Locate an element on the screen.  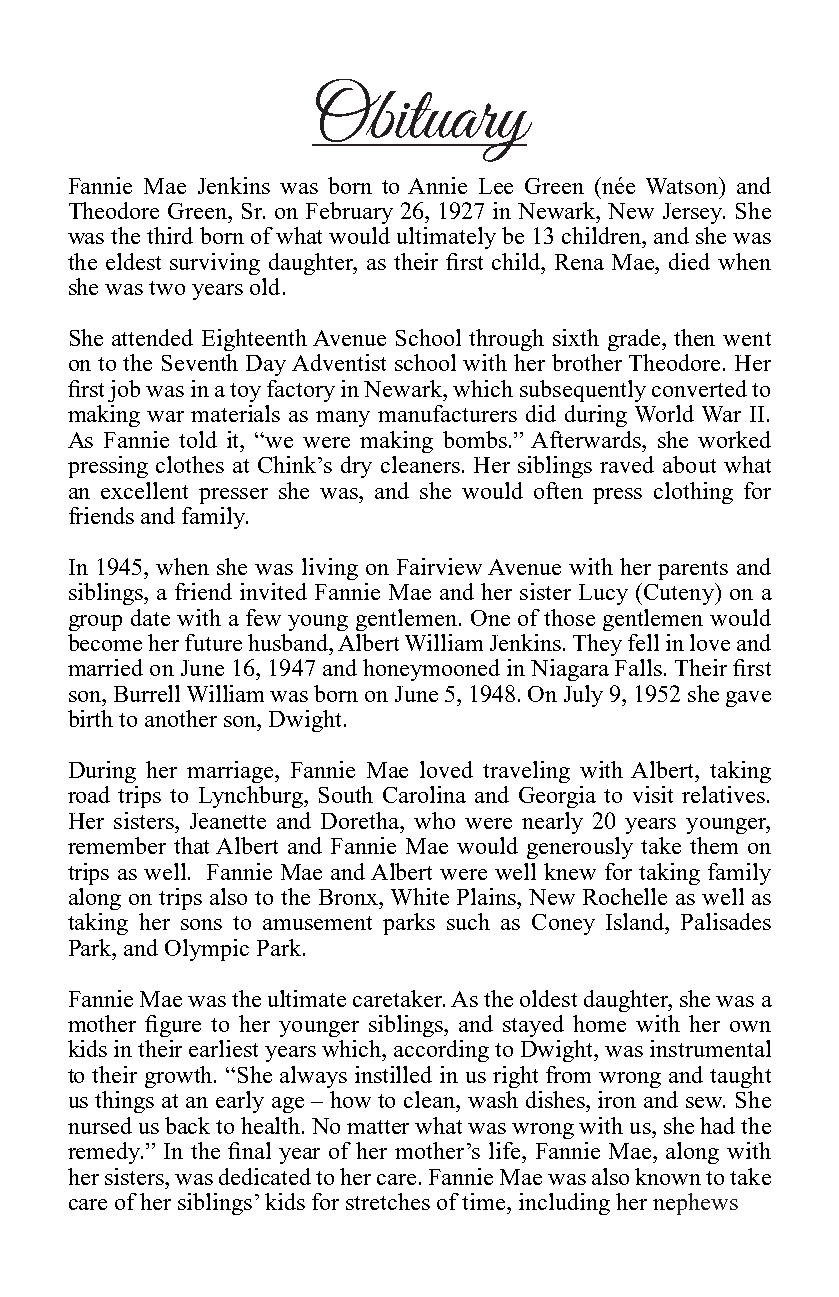
Obituary is located at coordinates (423, 120).
